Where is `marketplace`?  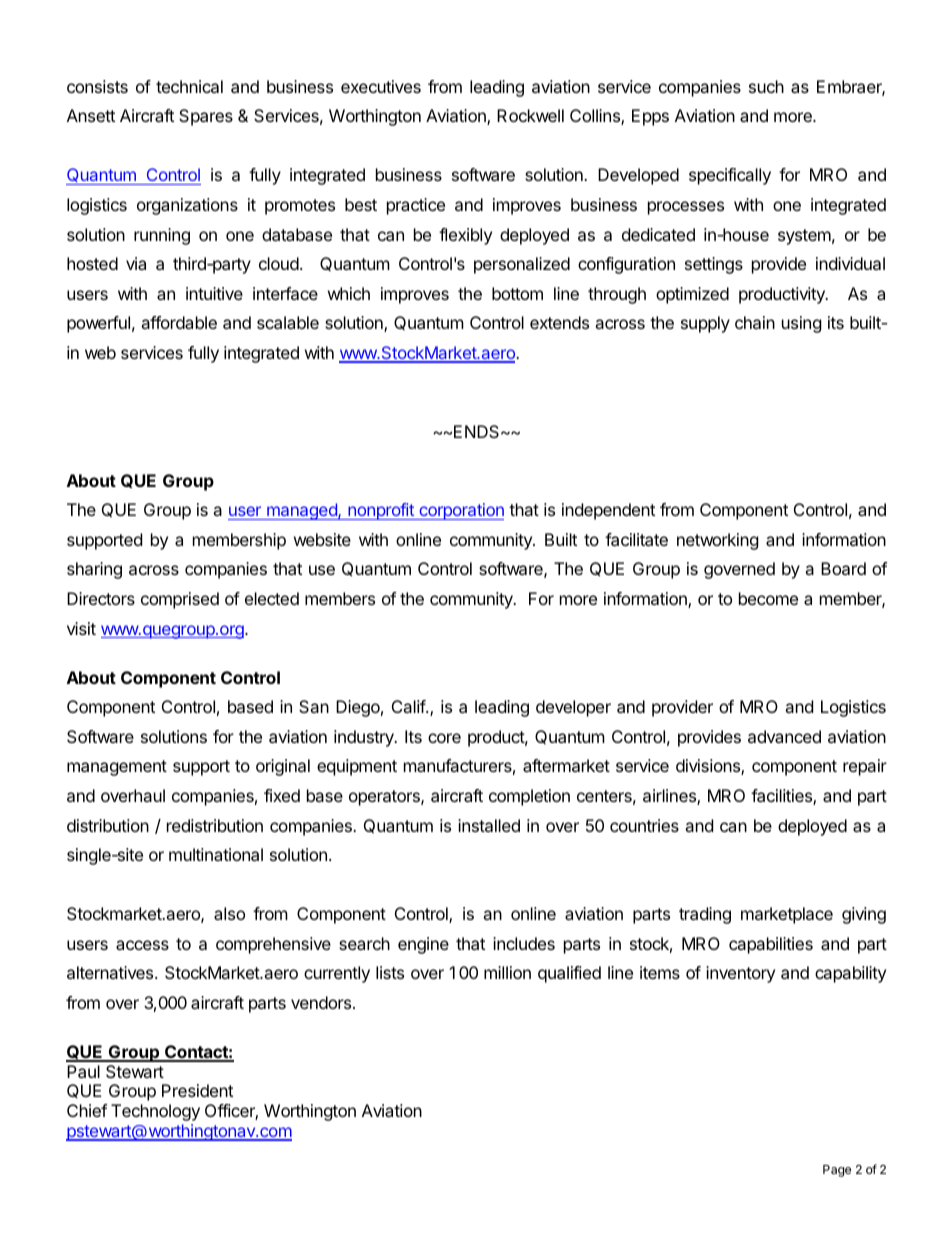
marketplace is located at coordinates (787, 915).
